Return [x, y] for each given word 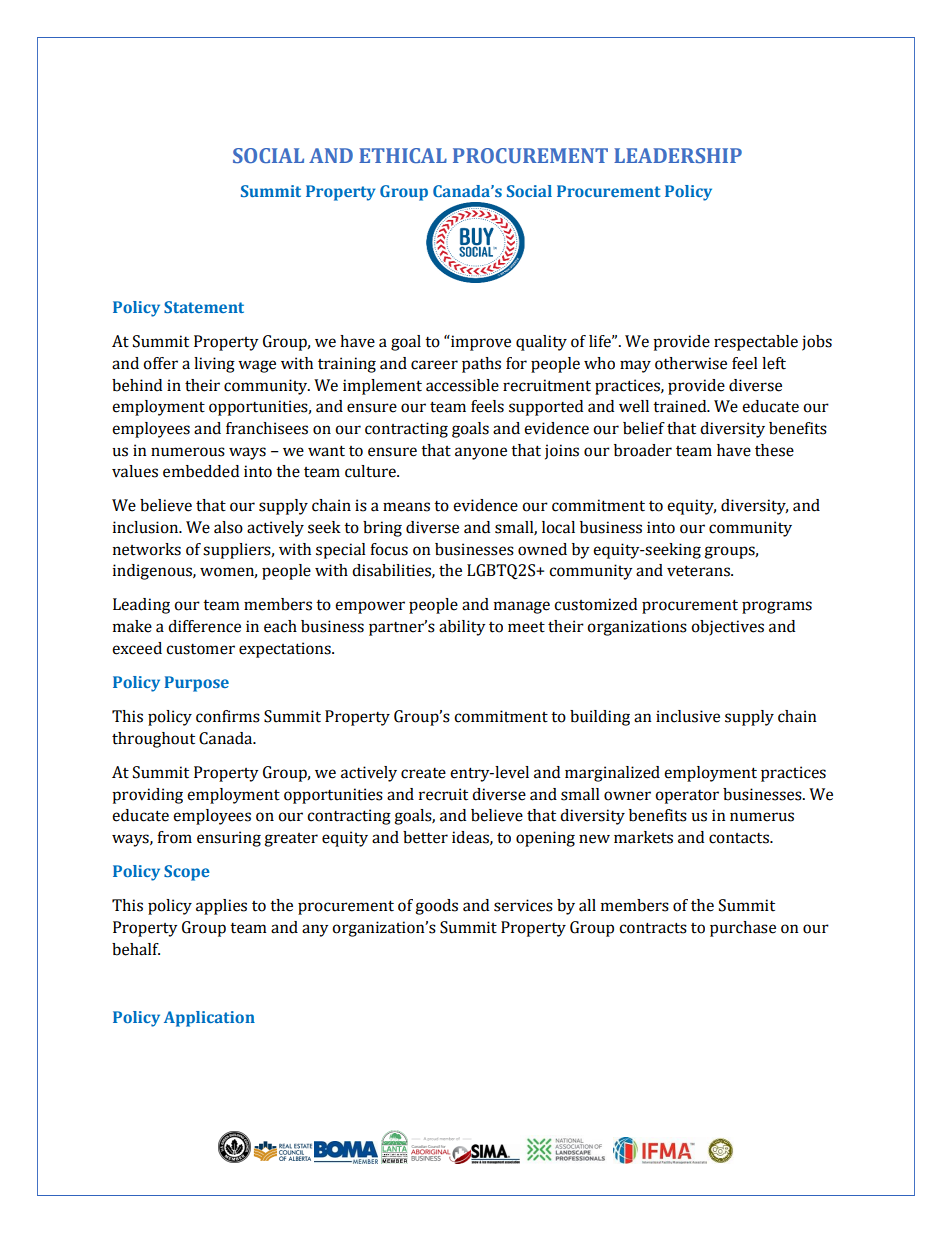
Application [209, 1019]
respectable [756, 343]
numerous [188, 452]
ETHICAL [403, 155]
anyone [481, 453]
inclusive [688, 716]
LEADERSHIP [678, 155]
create [423, 773]
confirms [228, 716]
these [774, 450]
